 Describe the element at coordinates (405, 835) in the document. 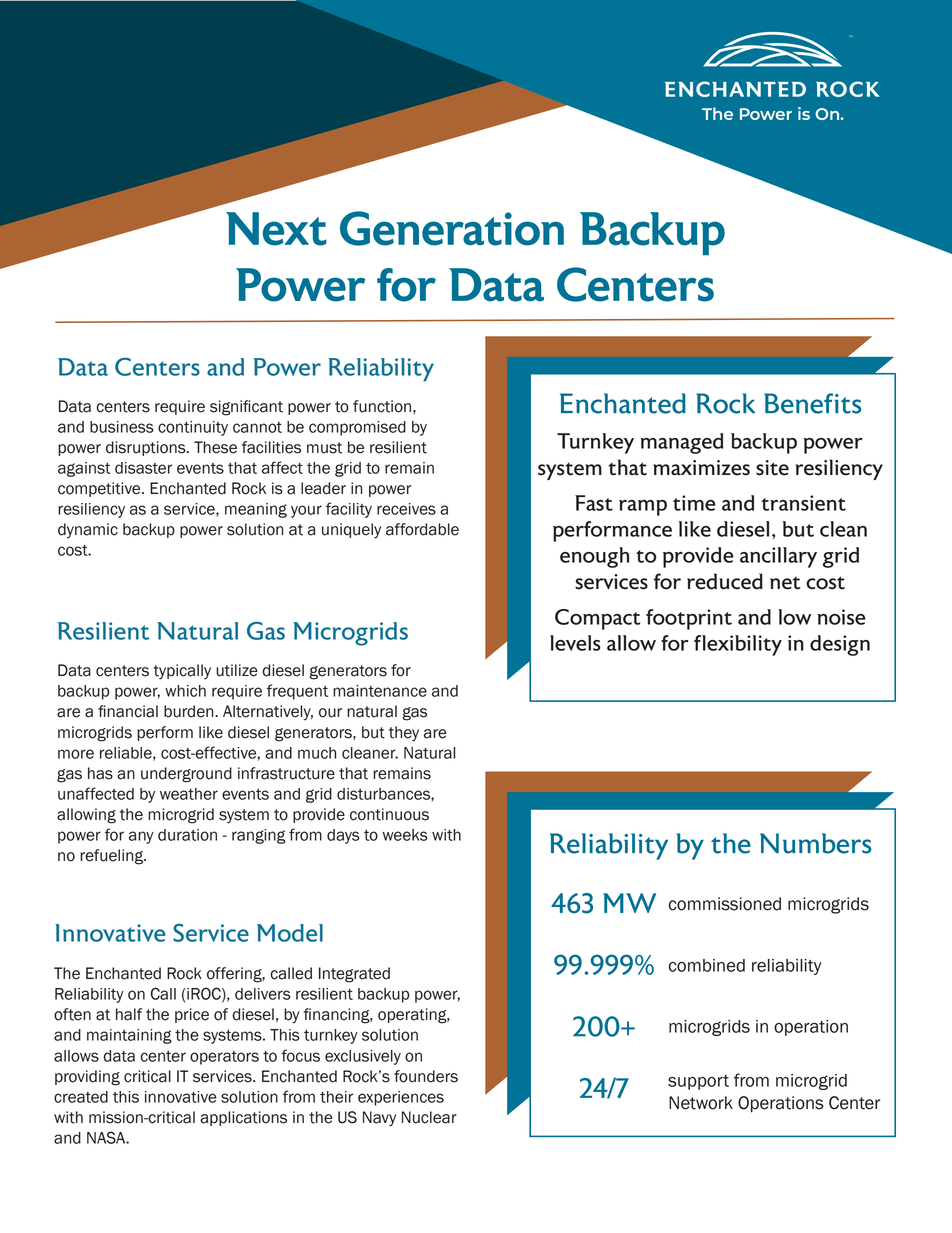

I see `weeks` at that location.
